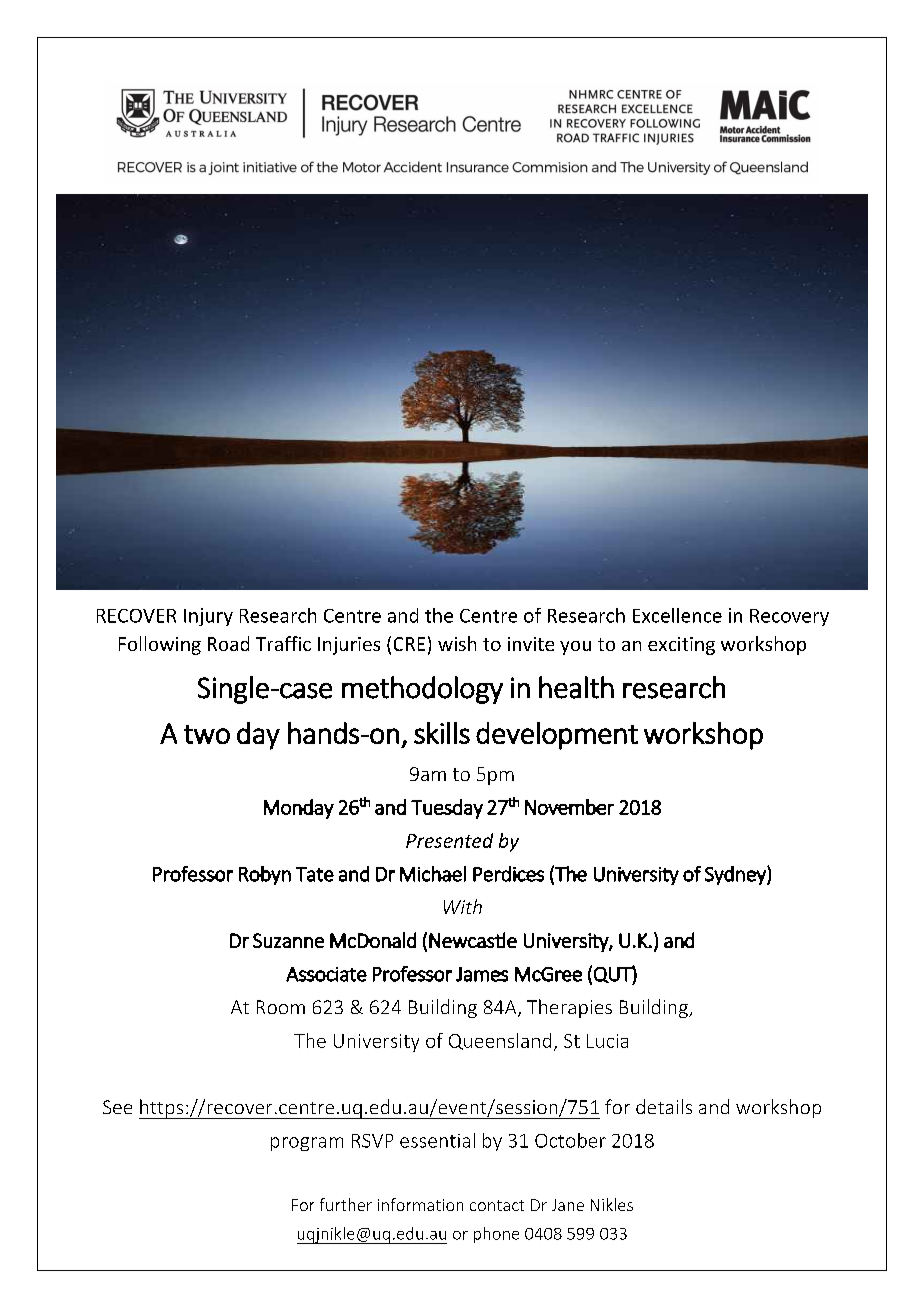 This document has height=1308, width=924. Describe the element at coordinates (681, 646) in the document. I see `exciting` at that location.
